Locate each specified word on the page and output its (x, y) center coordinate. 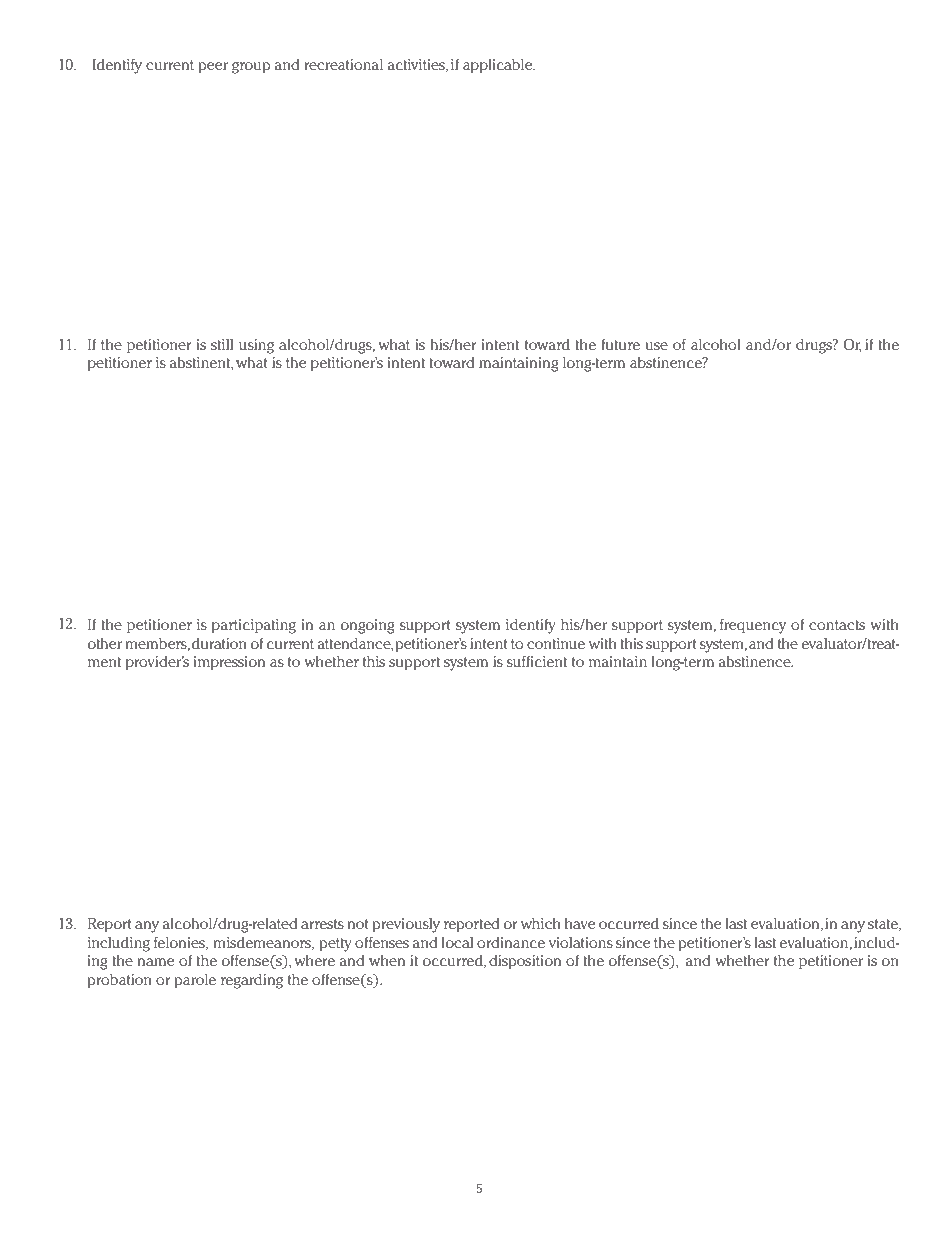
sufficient (536, 661)
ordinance (511, 942)
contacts (837, 625)
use (657, 346)
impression (229, 663)
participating (254, 626)
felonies (180, 943)
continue (556, 643)
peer (213, 67)
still (222, 344)
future (621, 344)
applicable (499, 66)
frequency (753, 626)
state (884, 925)
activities (417, 65)
